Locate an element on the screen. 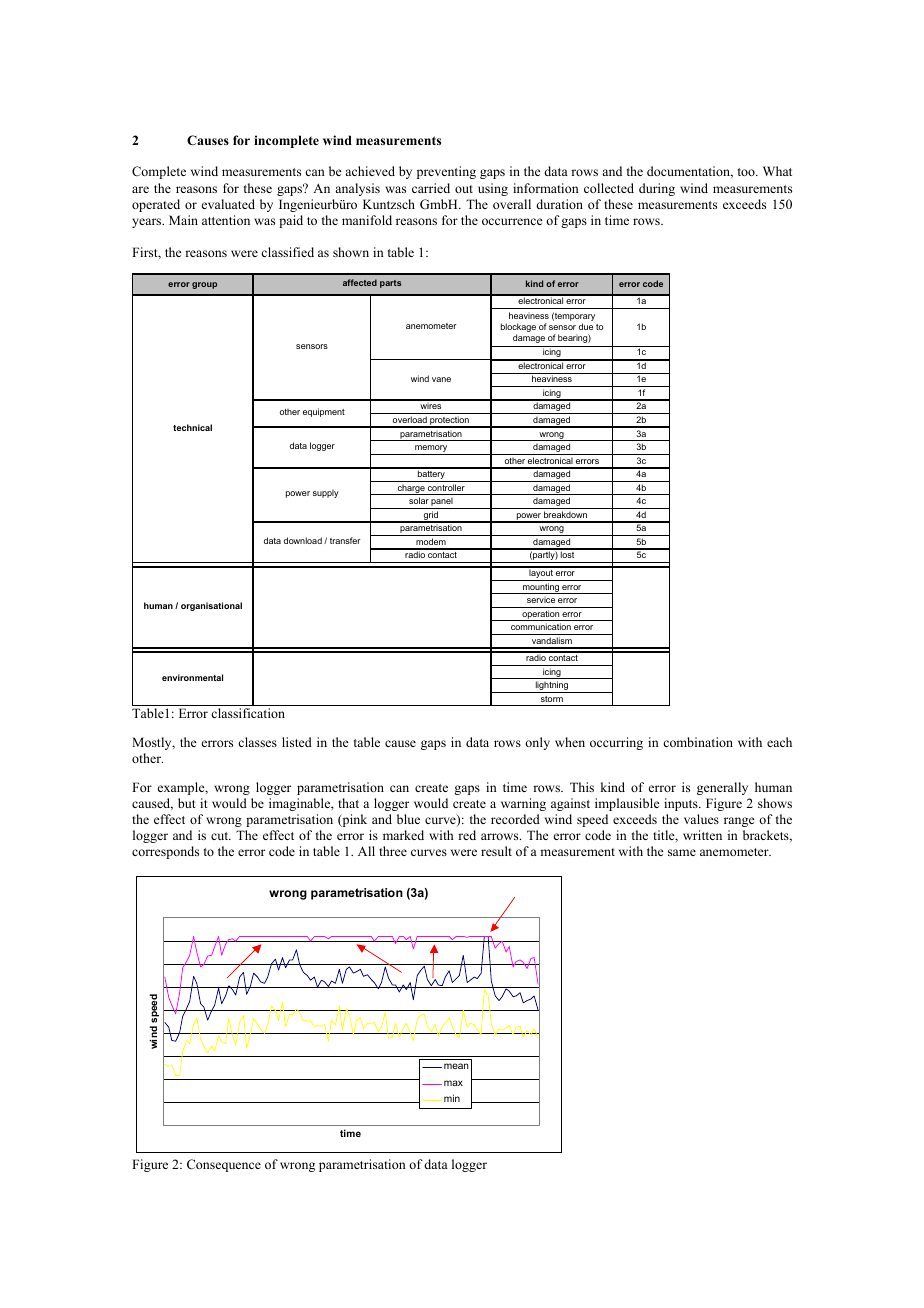  carried is located at coordinates (431, 188).
